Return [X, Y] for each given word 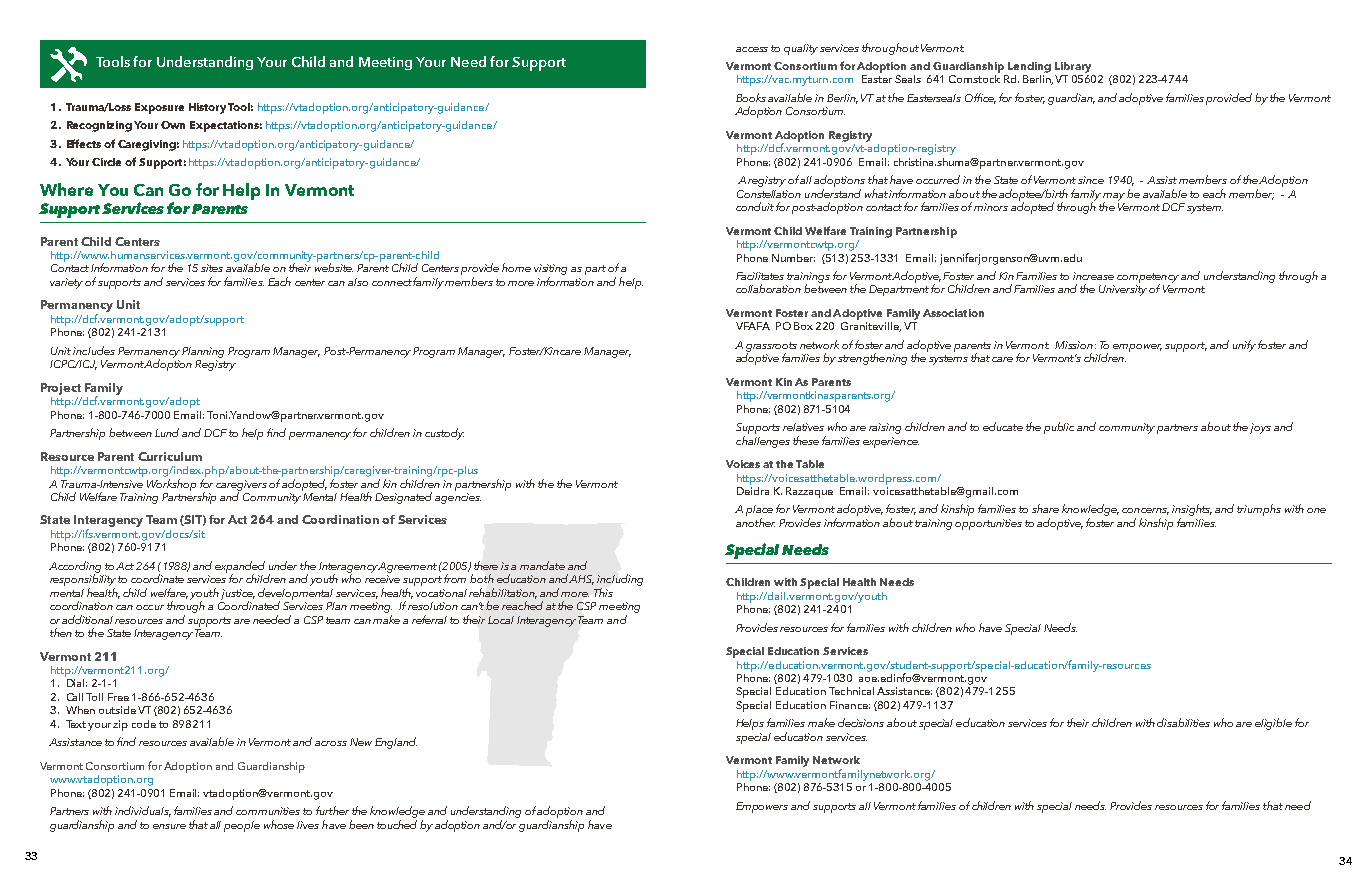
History [207, 108]
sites [212, 268]
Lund [167, 432]
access [752, 49]
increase [1093, 276]
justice [238, 595]
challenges [763, 442]
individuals [143, 811]
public [1059, 428]
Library [1073, 67]
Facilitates [760, 276]
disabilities [1183, 722]
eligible [1273, 724]
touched [397, 824]
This [603, 592]
